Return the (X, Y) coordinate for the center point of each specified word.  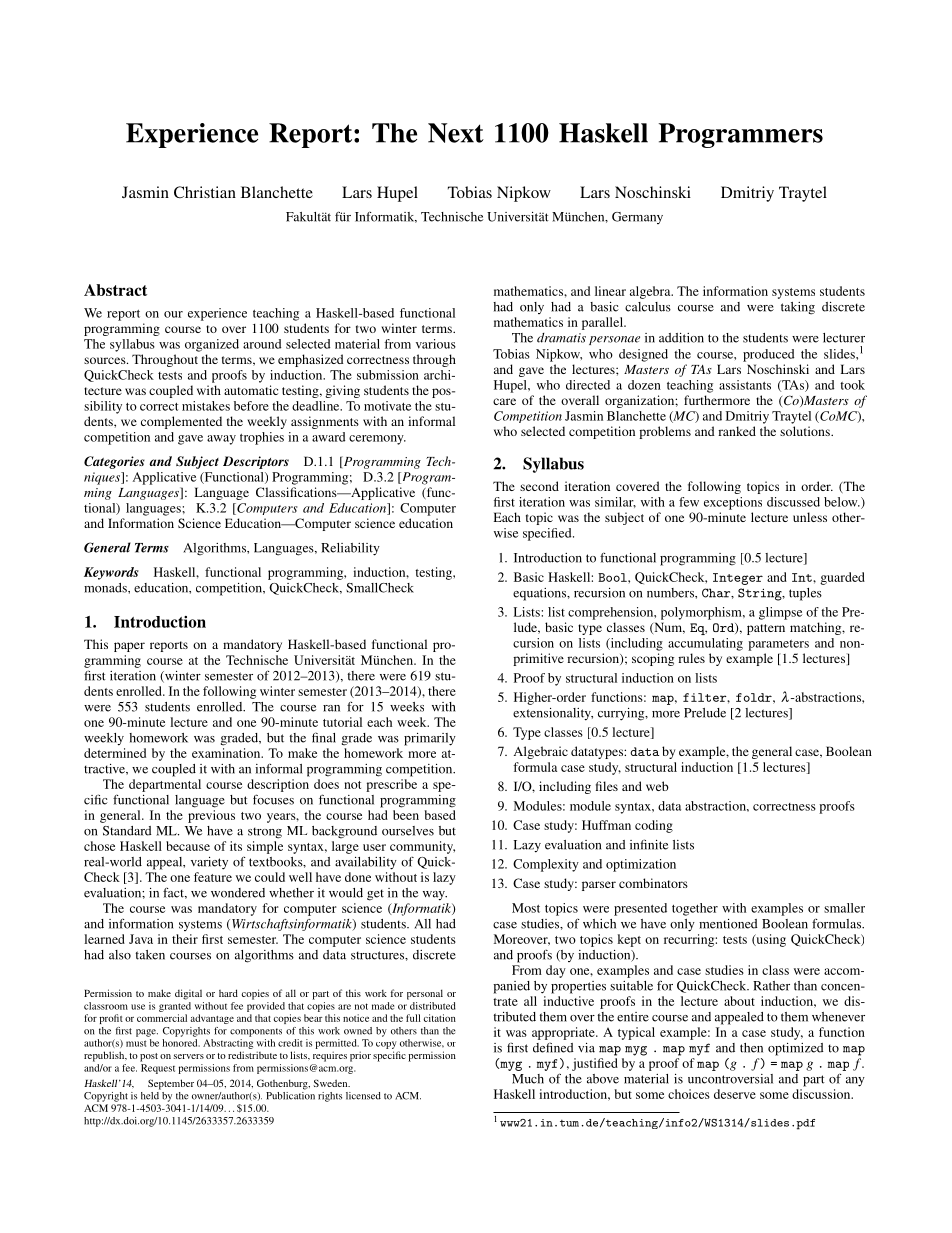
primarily (430, 739)
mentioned (728, 924)
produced (768, 355)
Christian (205, 192)
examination (227, 753)
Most (526, 908)
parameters (778, 645)
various (436, 344)
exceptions (733, 503)
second (539, 486)
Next (456, 133)
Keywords (111, 573)
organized (212, 345)
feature (213, 877)
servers (189, 1056)
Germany (637, 218)
